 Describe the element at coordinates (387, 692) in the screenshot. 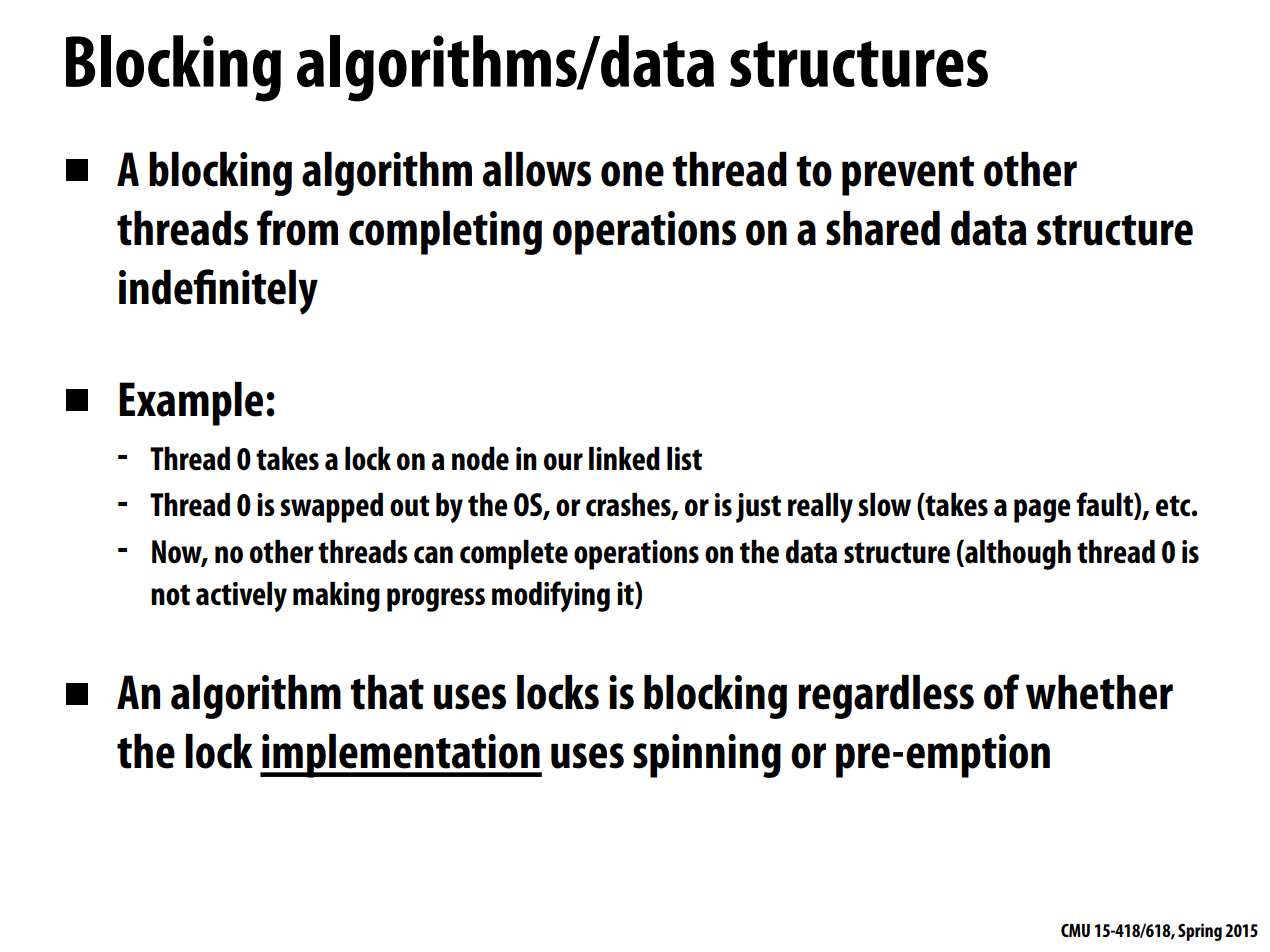

I see `that` at that location.
